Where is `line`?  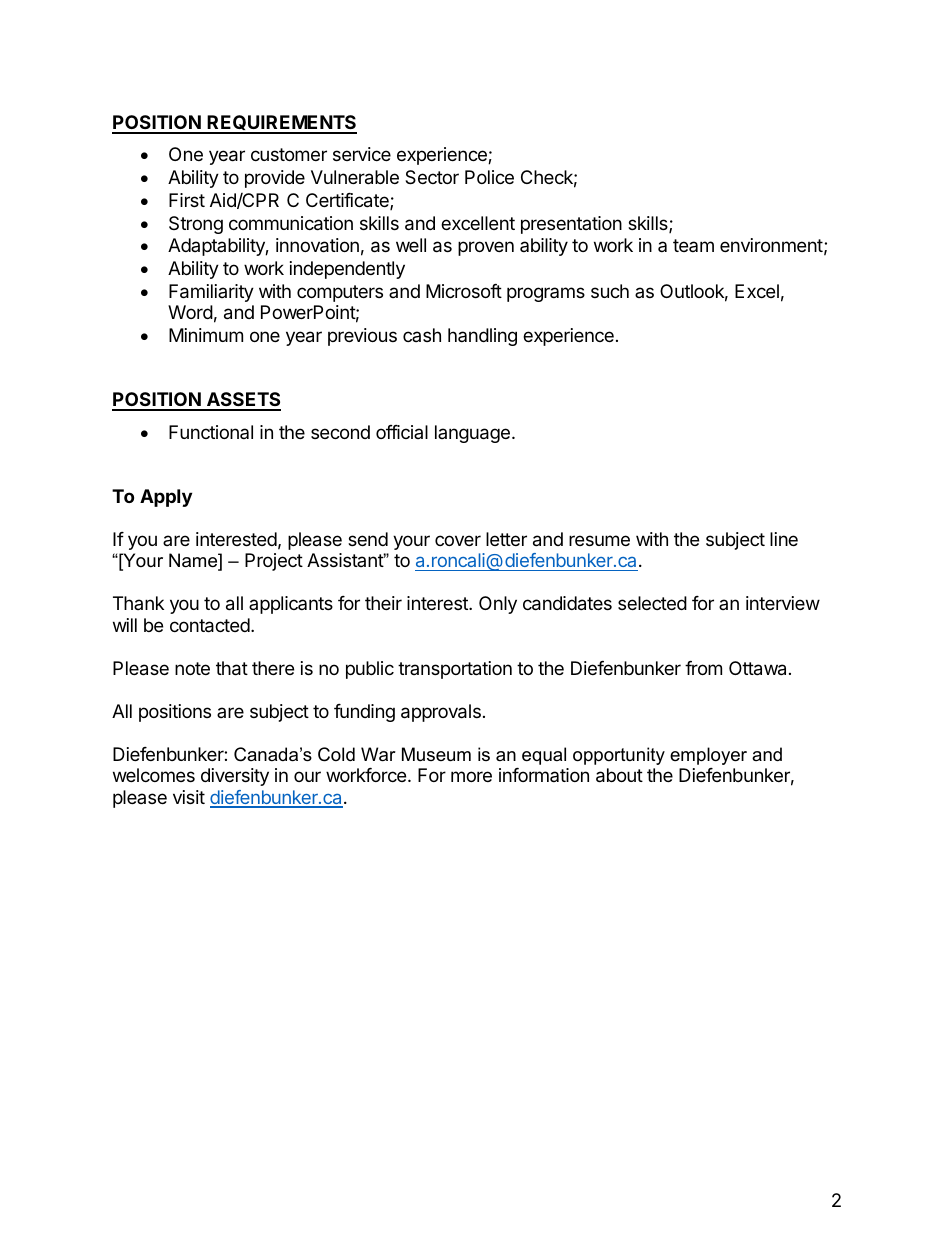 line is located at coordinates (784, 539).
